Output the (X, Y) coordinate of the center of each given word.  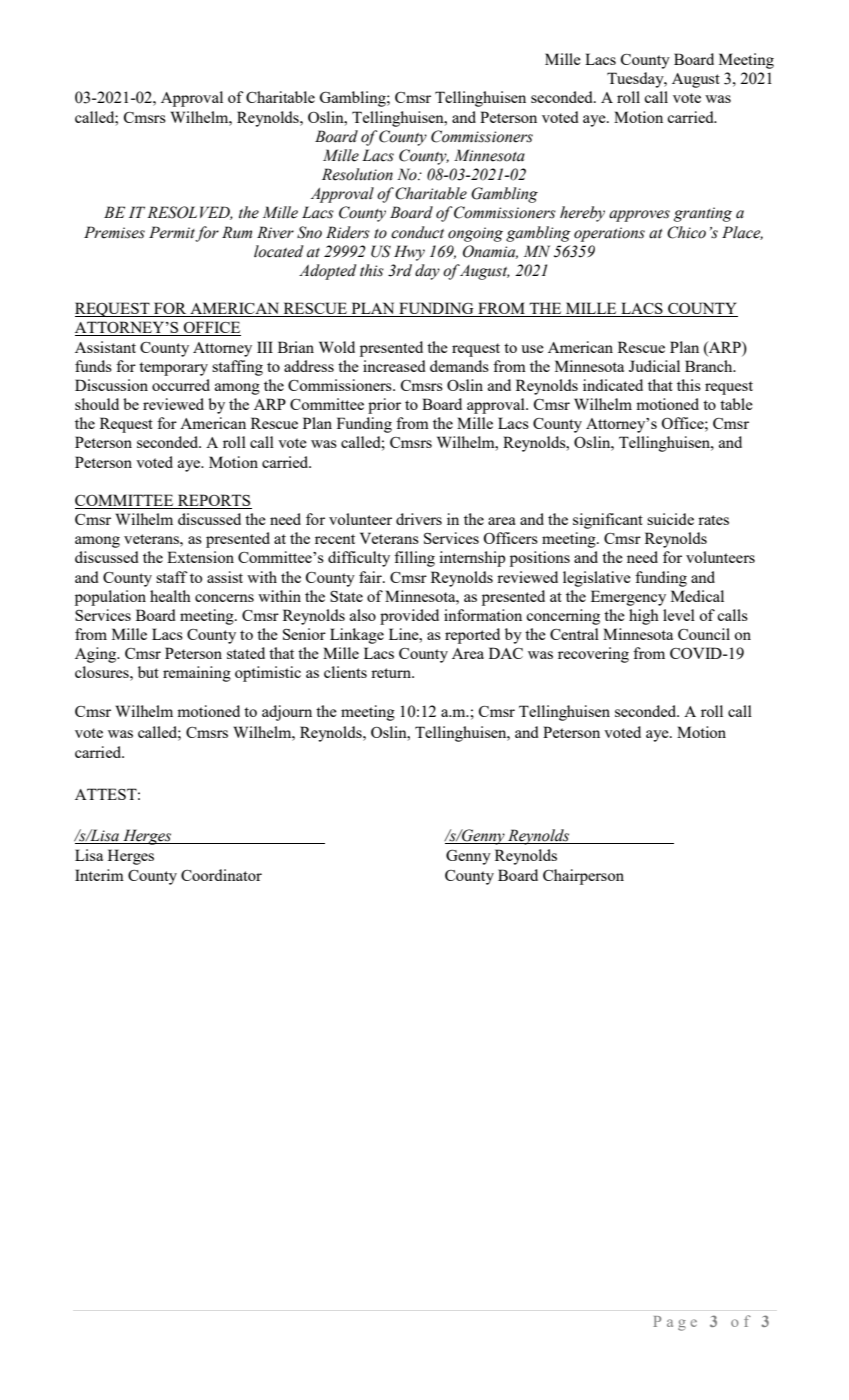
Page (675, 1323)
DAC (506, 653)
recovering (593, 655)
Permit (172, 232)
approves (639, 216)
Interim (99, 875)
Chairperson (583, 877)
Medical (697, 596)
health (170, 596)
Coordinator (221, 875)
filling (414, 559)
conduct (417, 232)
